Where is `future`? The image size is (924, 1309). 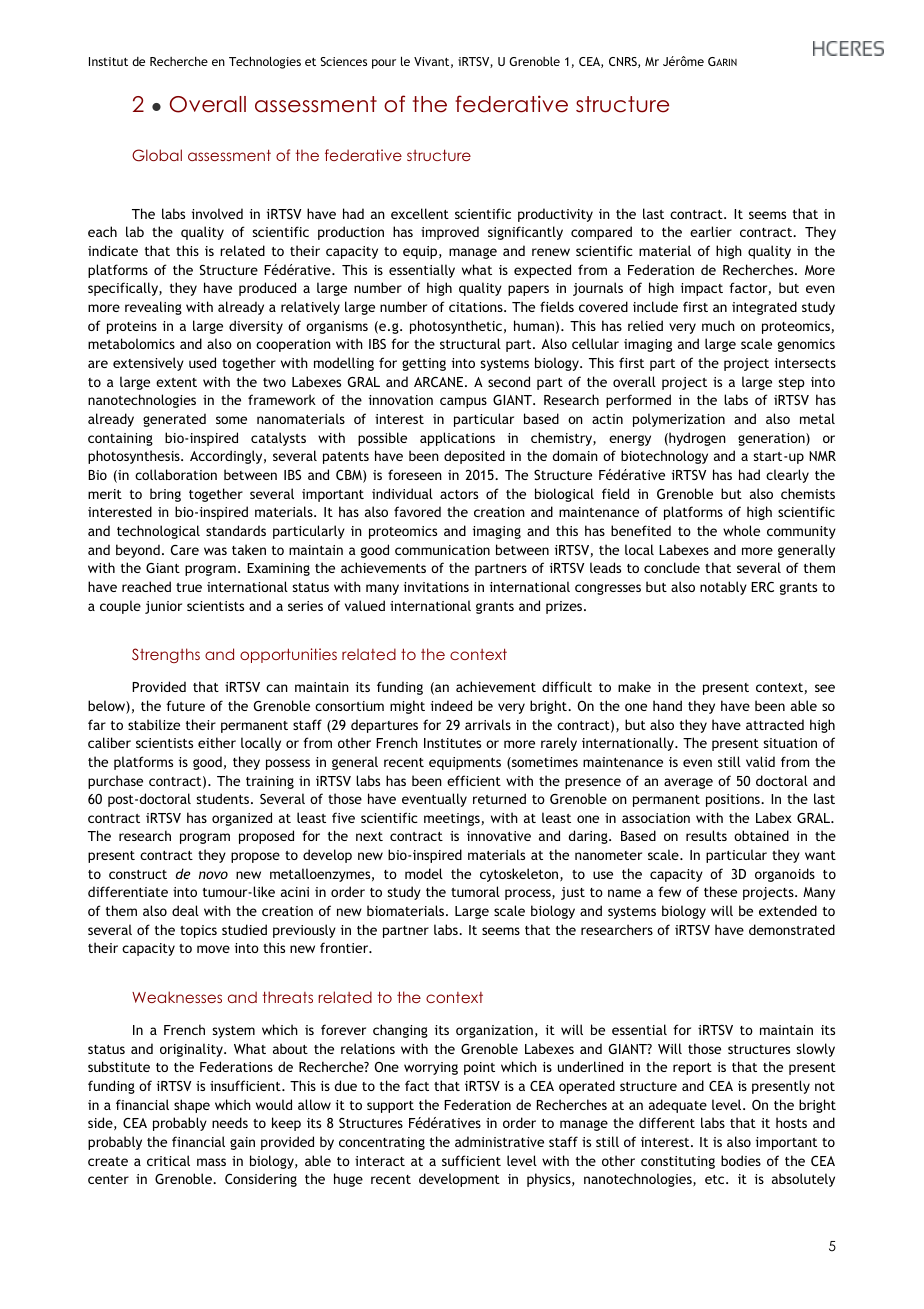
future is located at coordinates (185, 705).
